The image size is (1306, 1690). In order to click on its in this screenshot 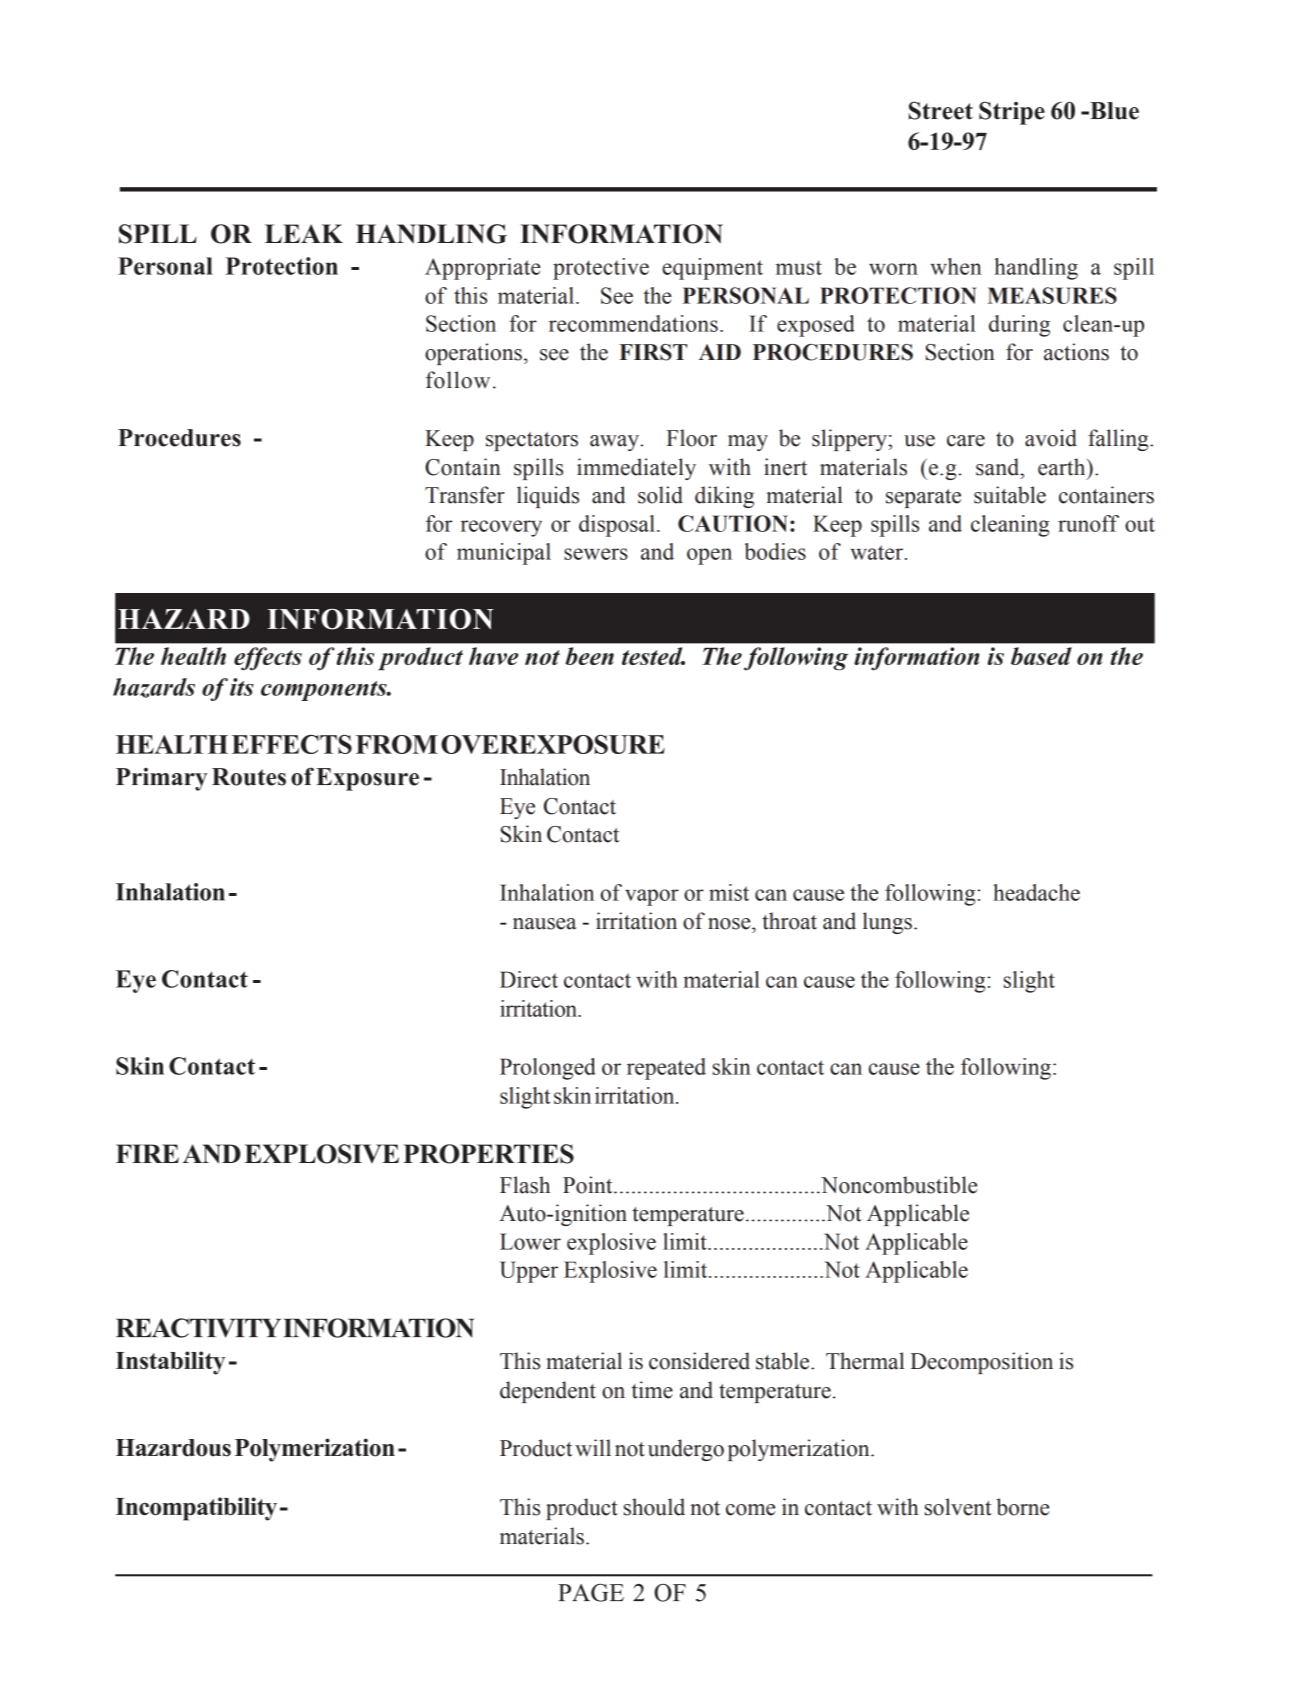, I will do `click(242, 687)`.
